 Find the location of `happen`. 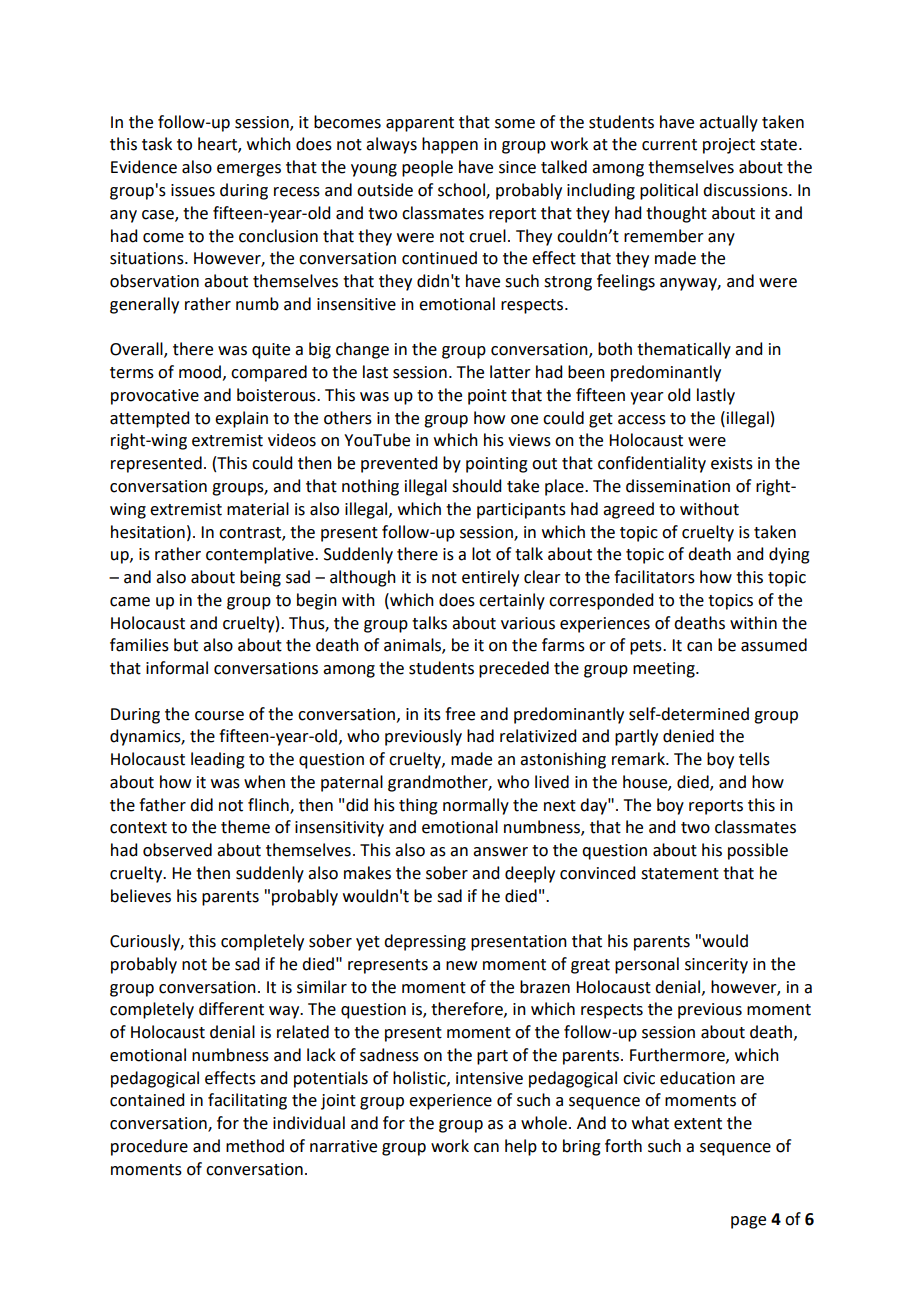

happen is located at coordinates (450, 145).
